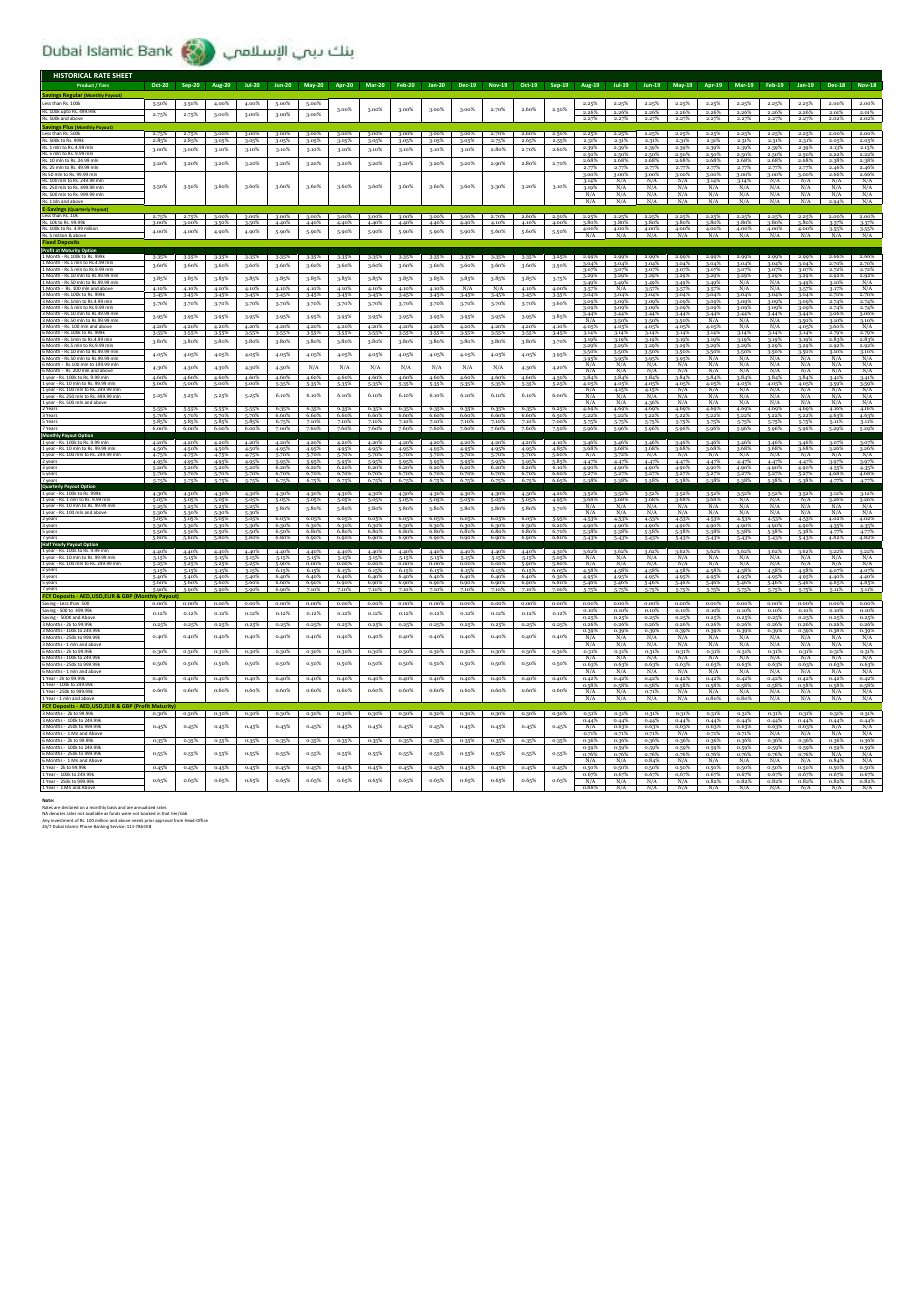 The width and height of the image is (924, 1308). Describe the element at coordinates (118, 826) in the image. I see `Service` at that location.
